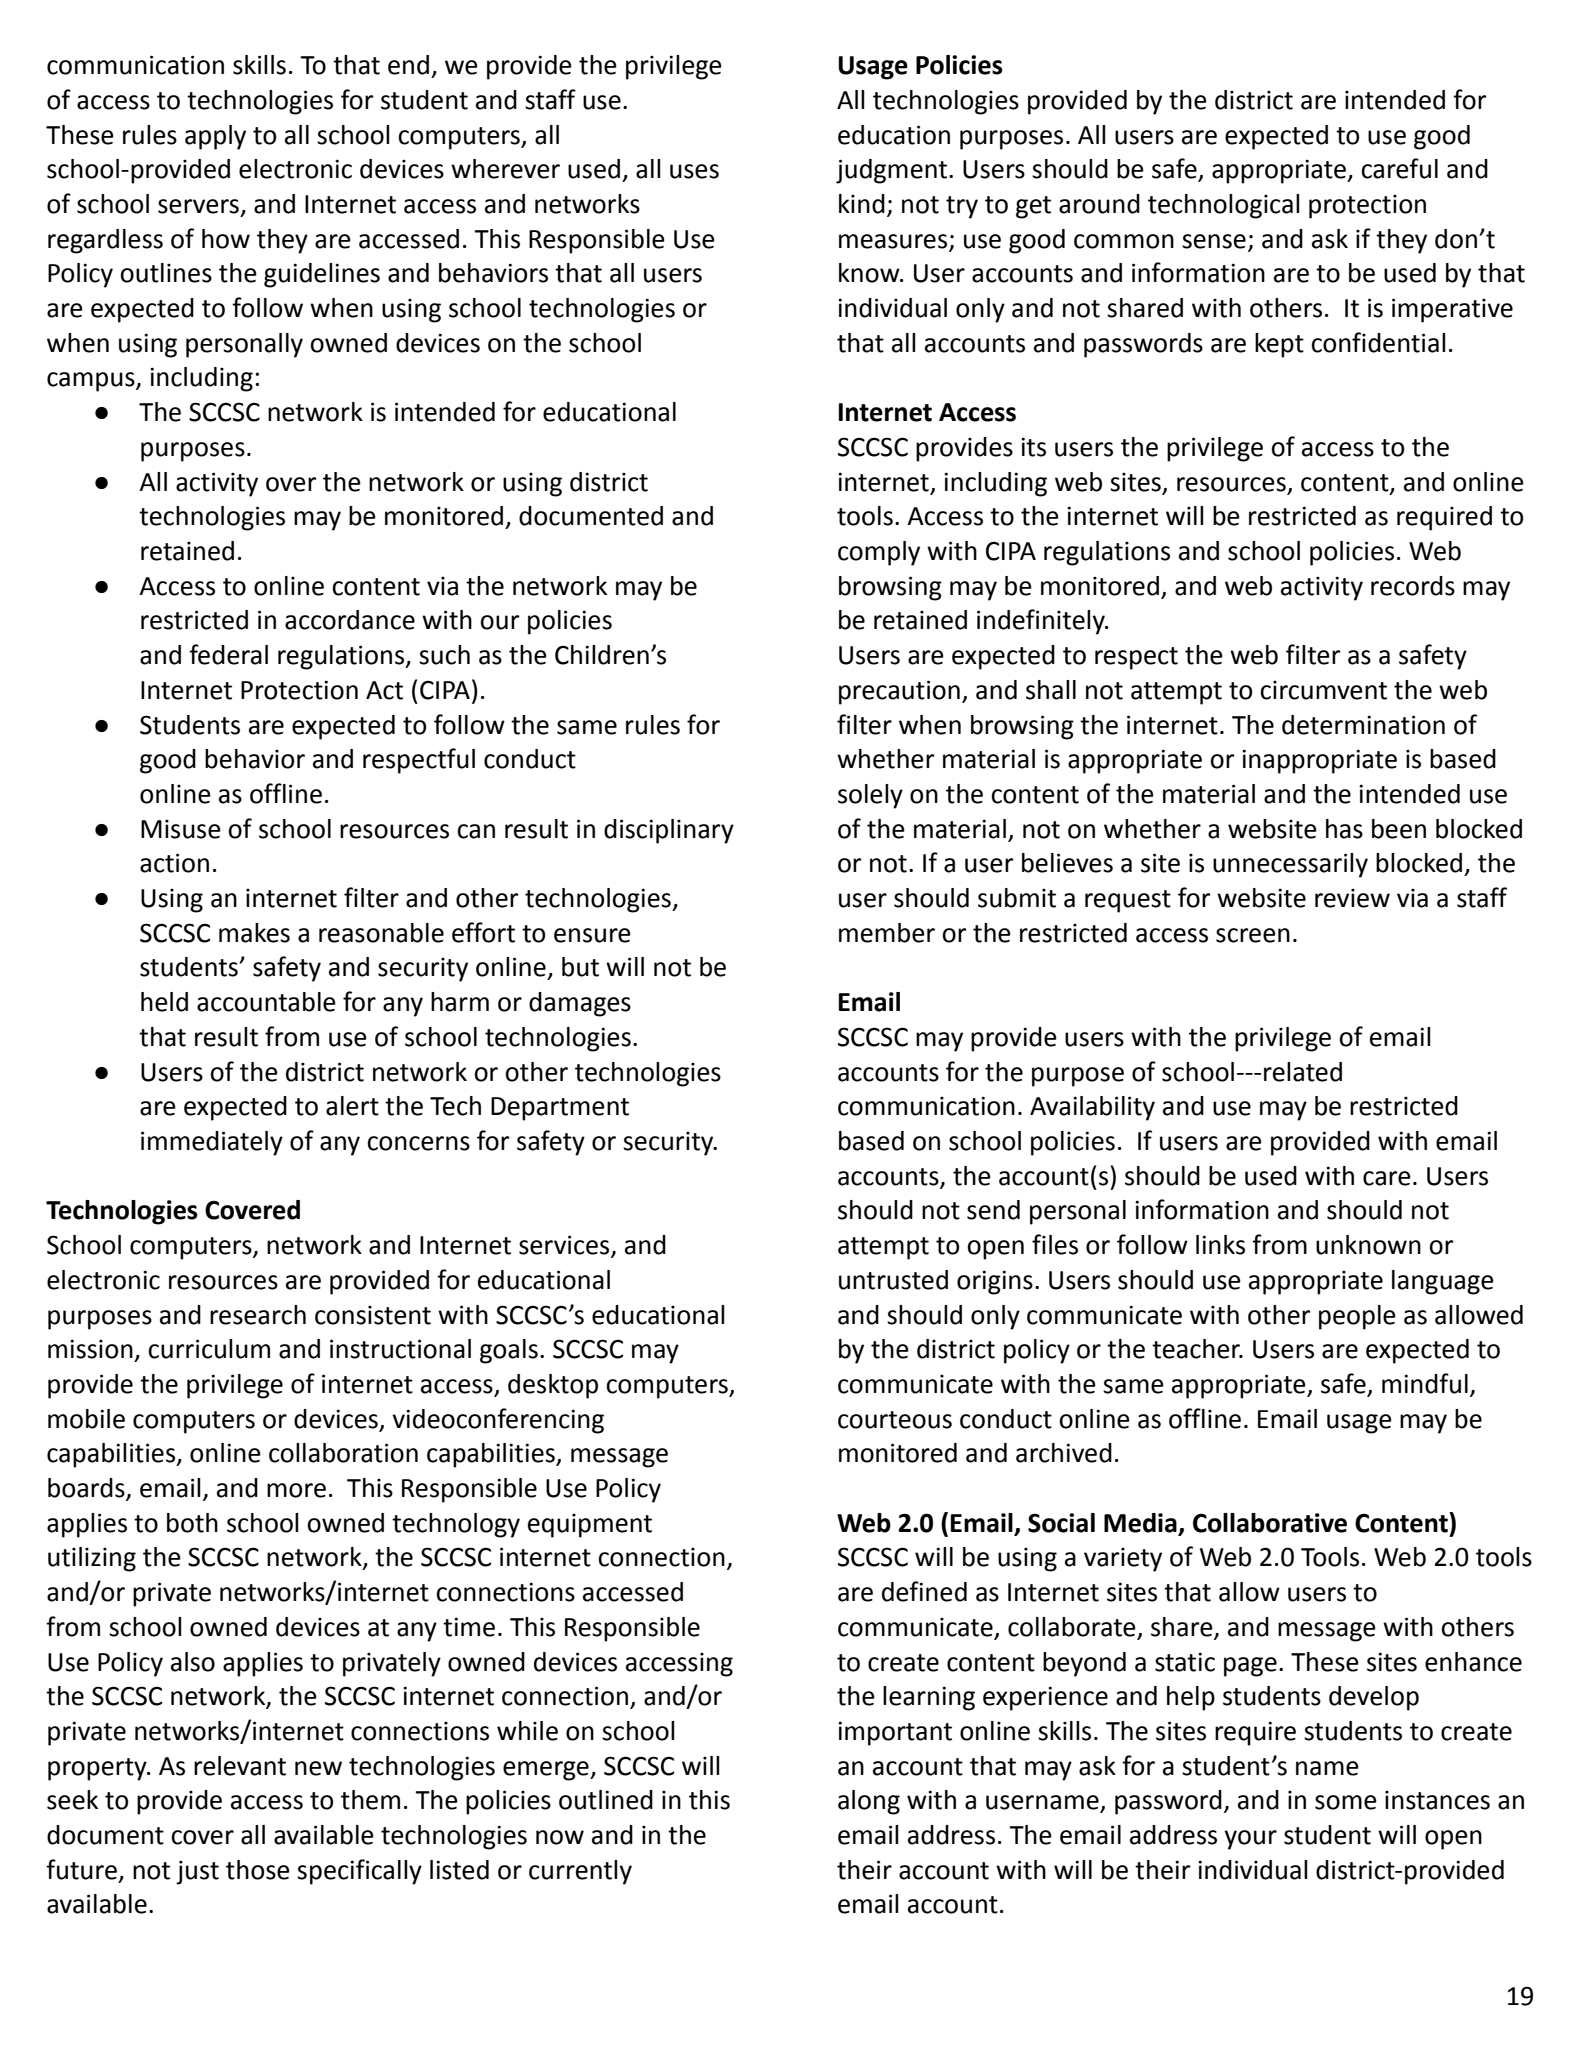  I want to click on member, so click(887, 933).
